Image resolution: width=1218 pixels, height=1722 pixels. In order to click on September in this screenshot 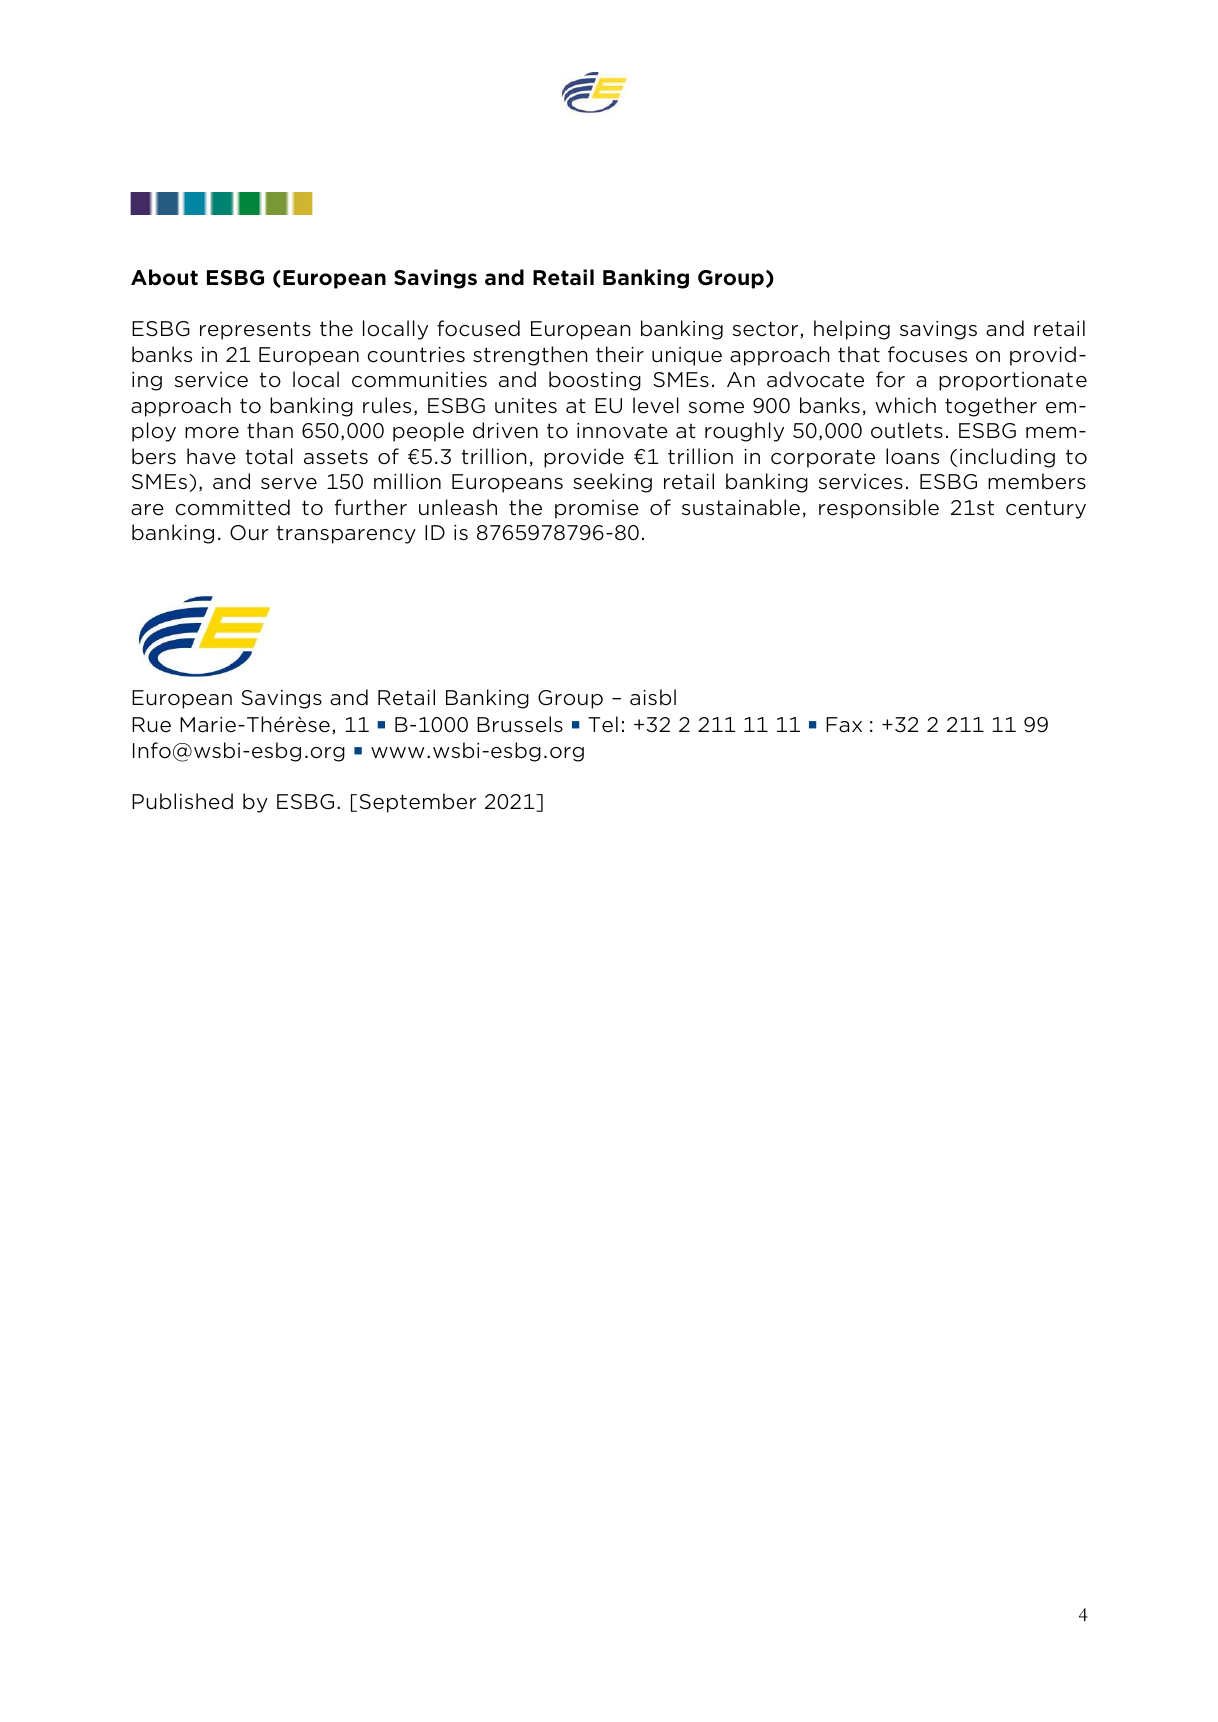, I will do `click(418, 803)`.
